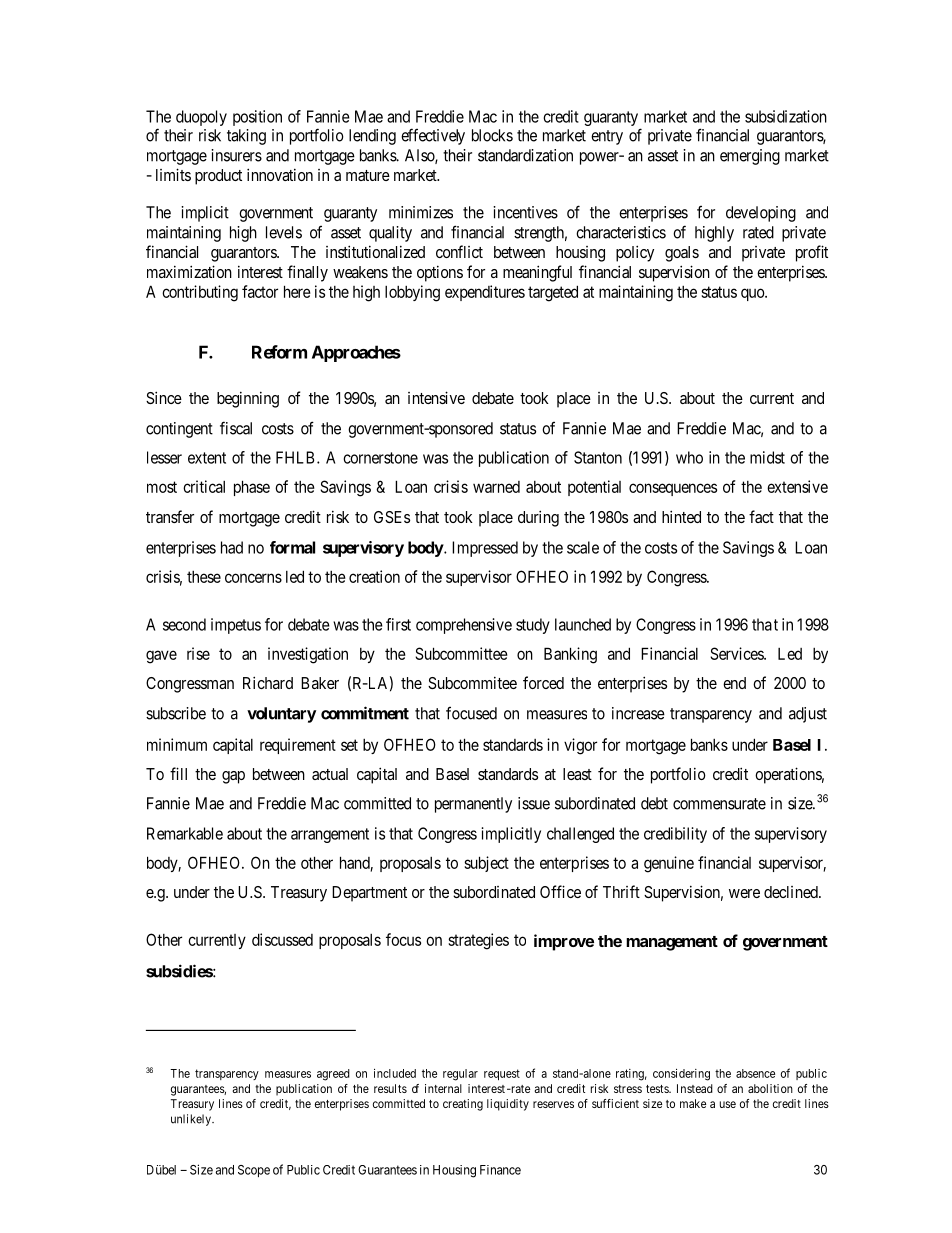 Image resolution: width=952 pixels, height=1233 pixels. Describe the element at coordinates (461, 653) in the document. I see `Subcommittee` at that location.
